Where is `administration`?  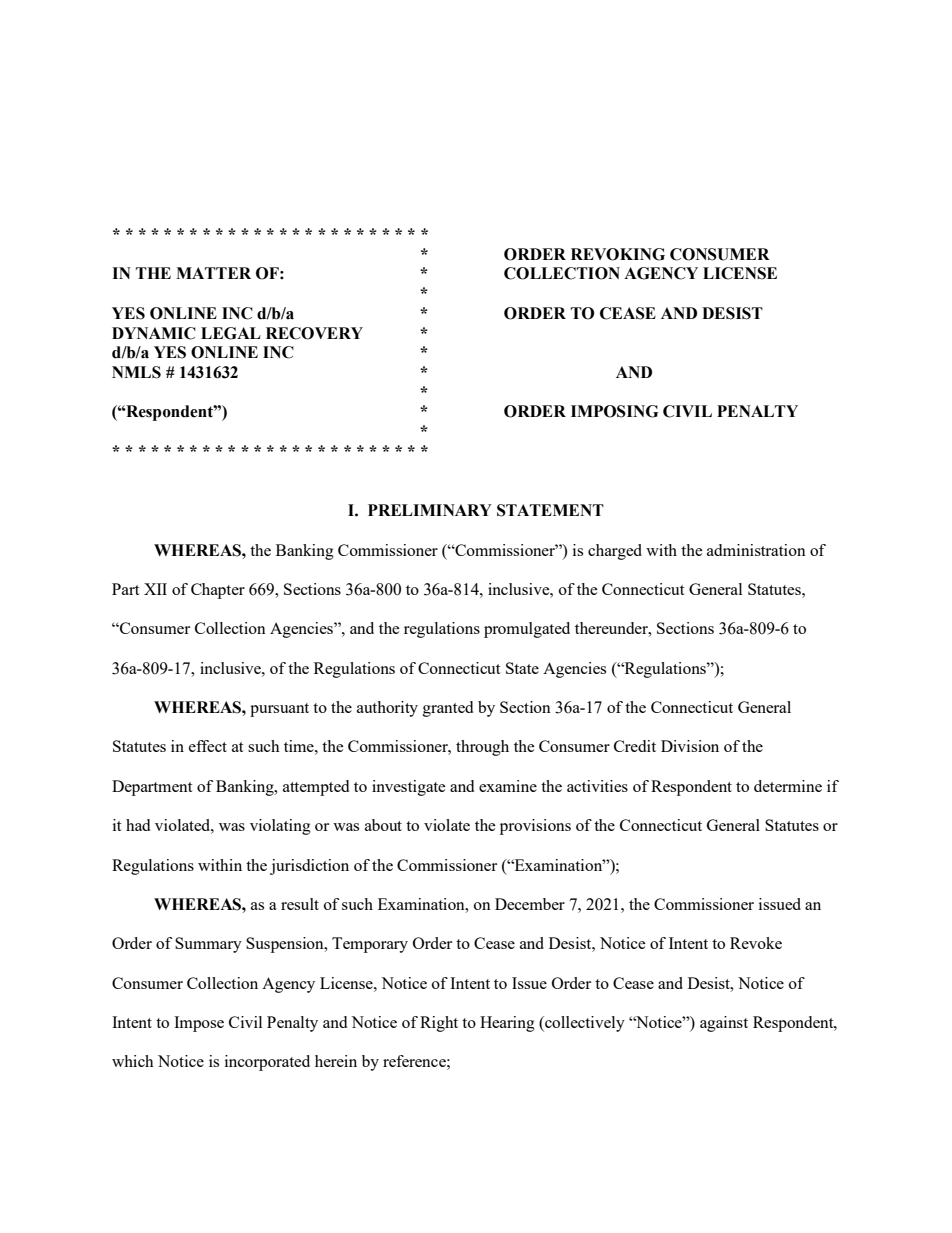
administration is located at coordinates (756, 550).
